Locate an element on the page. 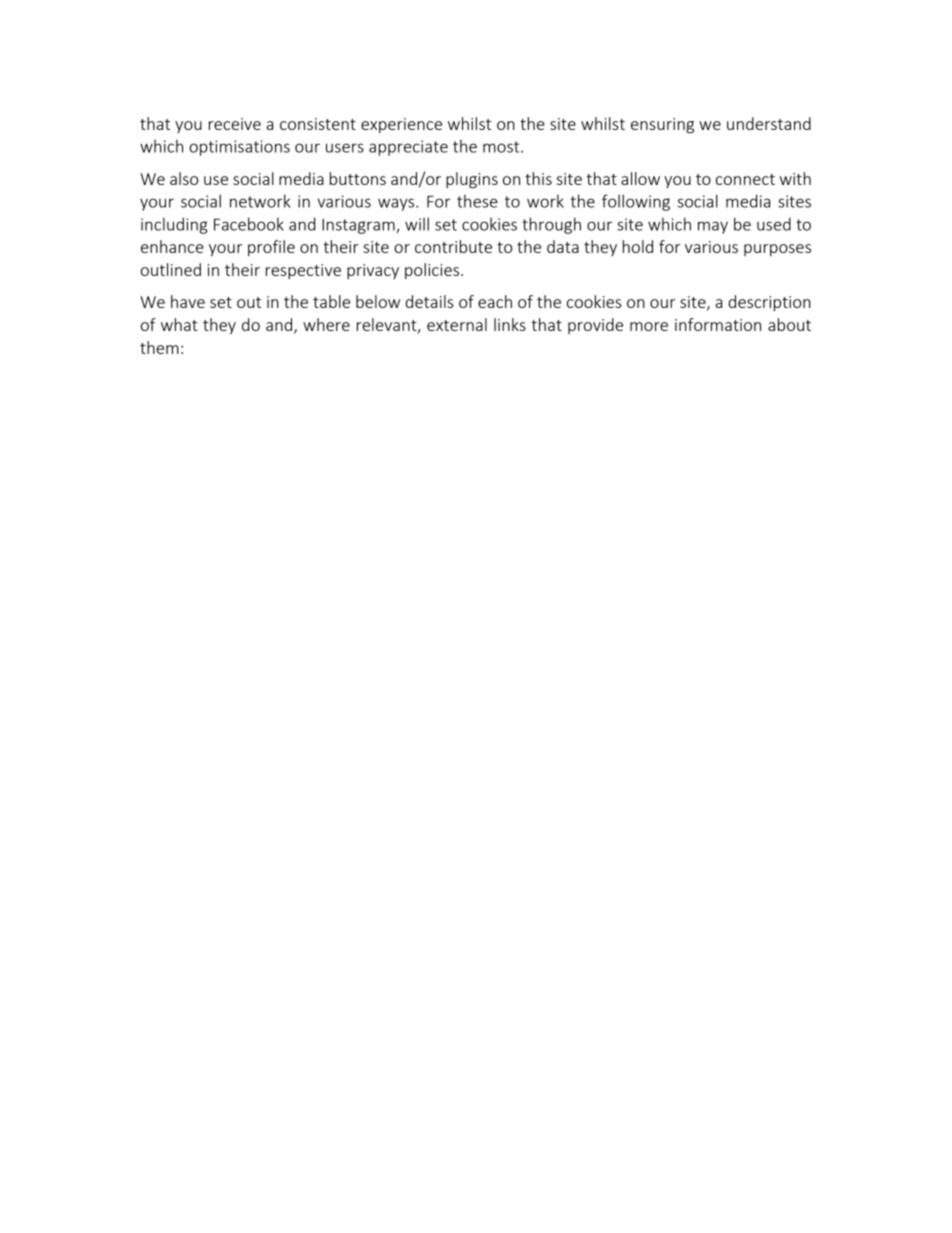  experience is located at coordinates (401, 125).
